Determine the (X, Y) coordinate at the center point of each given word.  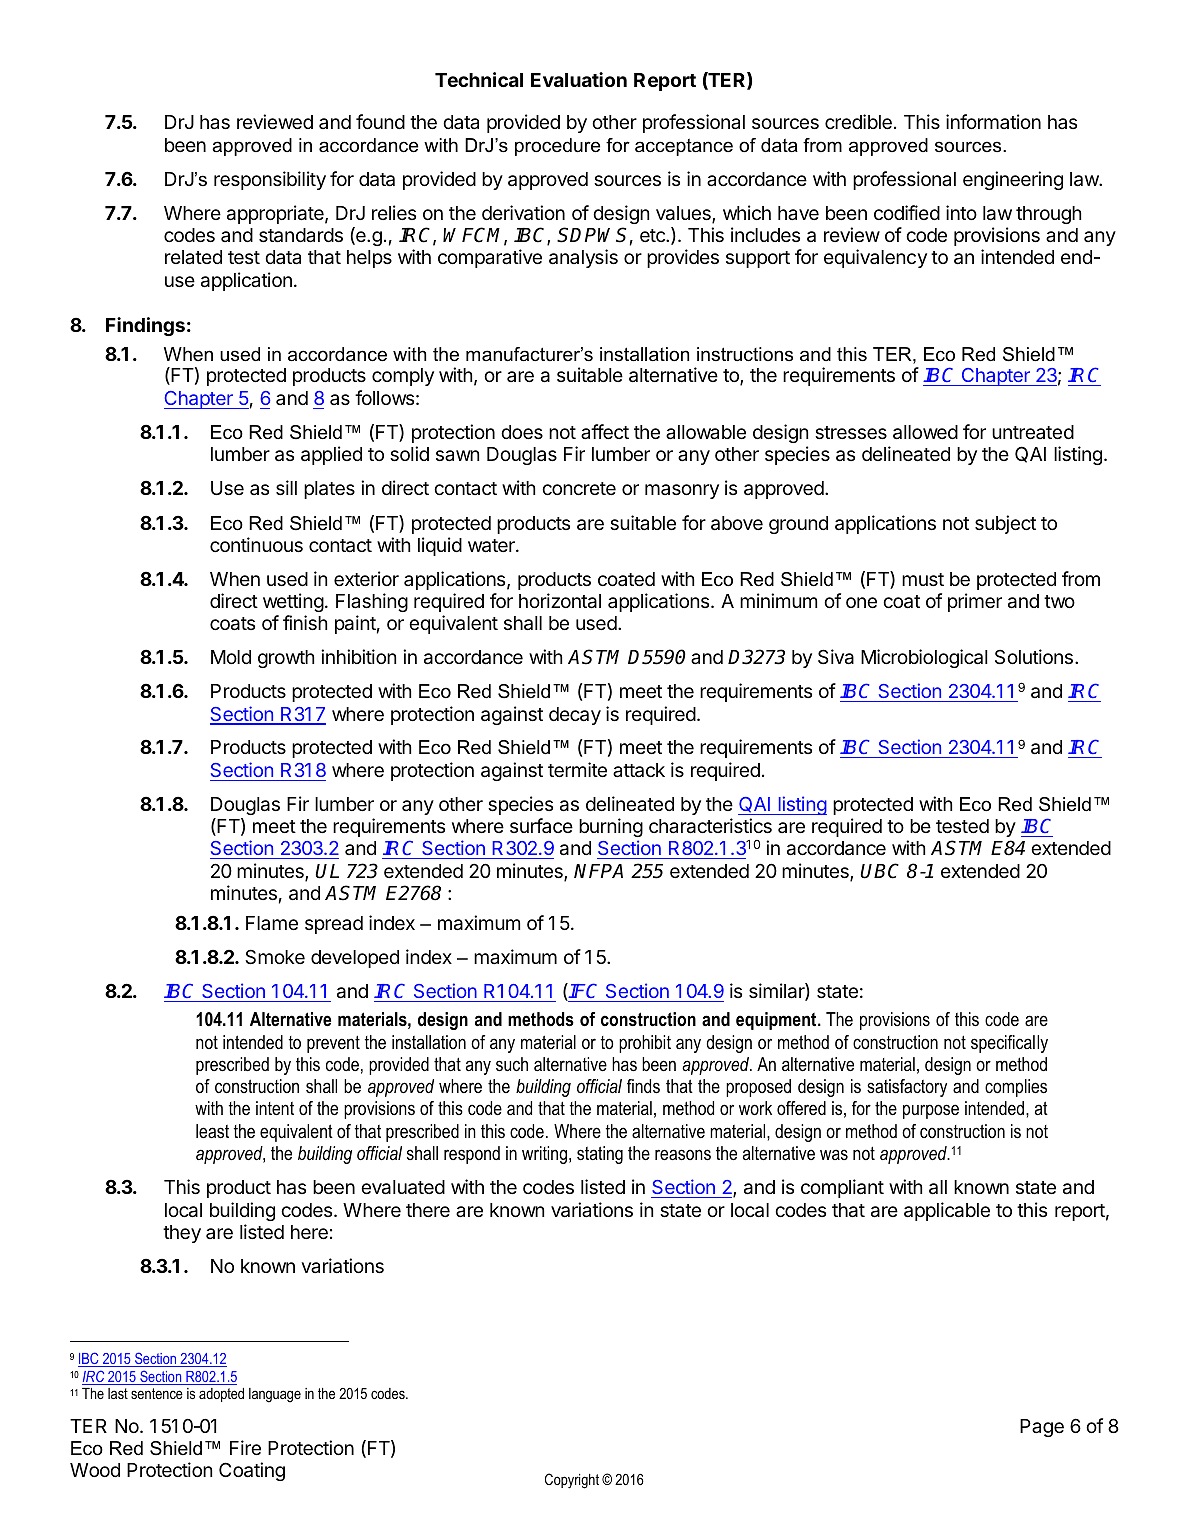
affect (605, 431)
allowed (925, 432)
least (212, 1131)
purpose (931, 1111)
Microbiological (924, 658)
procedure (557, 147)
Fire (245, 1447)
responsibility (270, 180)
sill (286, 487)
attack (639, 770)
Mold (231, 657)
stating (600, 1155)
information (993, 121)
